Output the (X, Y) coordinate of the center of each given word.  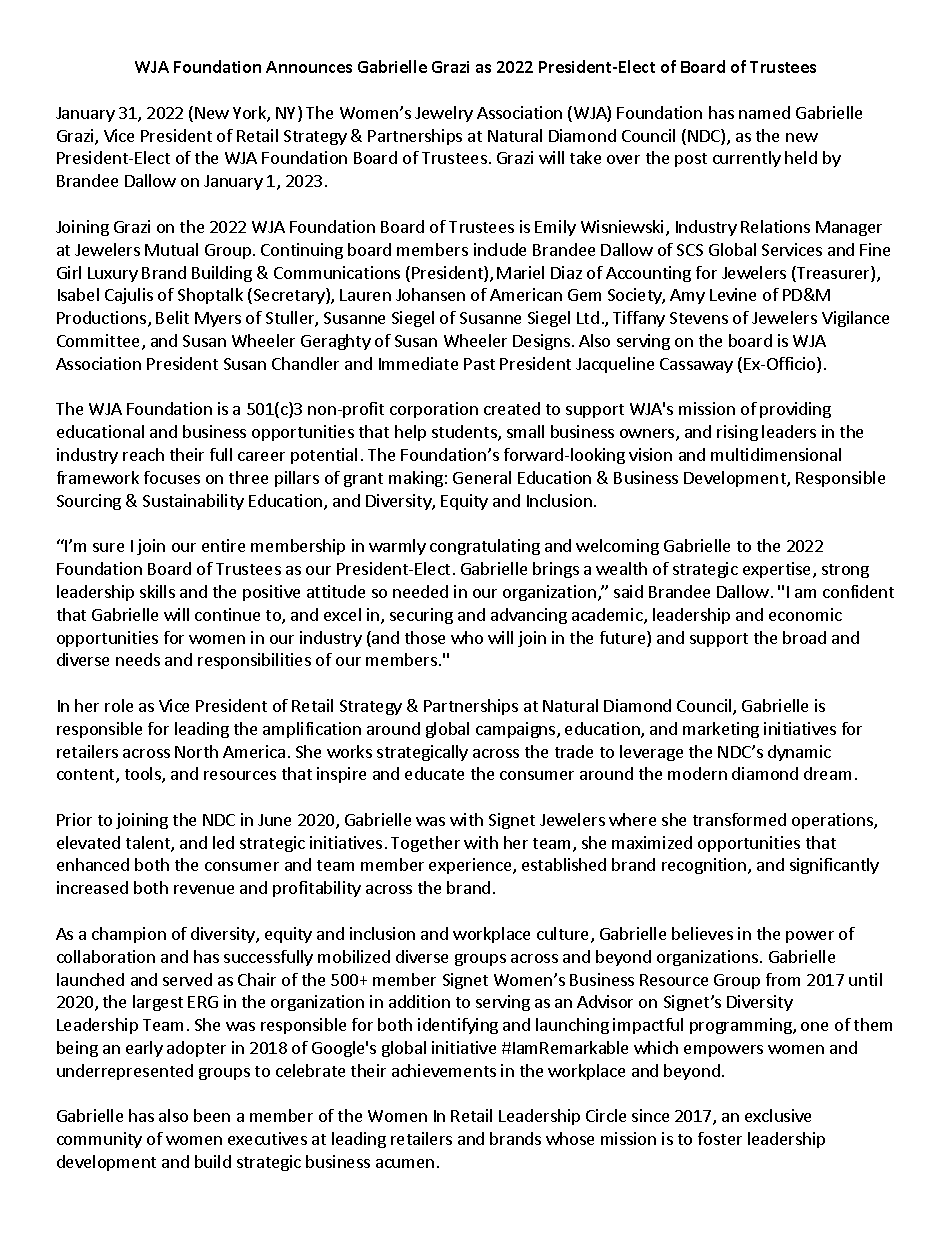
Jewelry (444, 114)
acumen (405, 1163)
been (212, 1115)
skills (157, 591)
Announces (309, 67)
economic (805, 614)
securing (421, 616)
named (764, 112)
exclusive (778, 1115)
